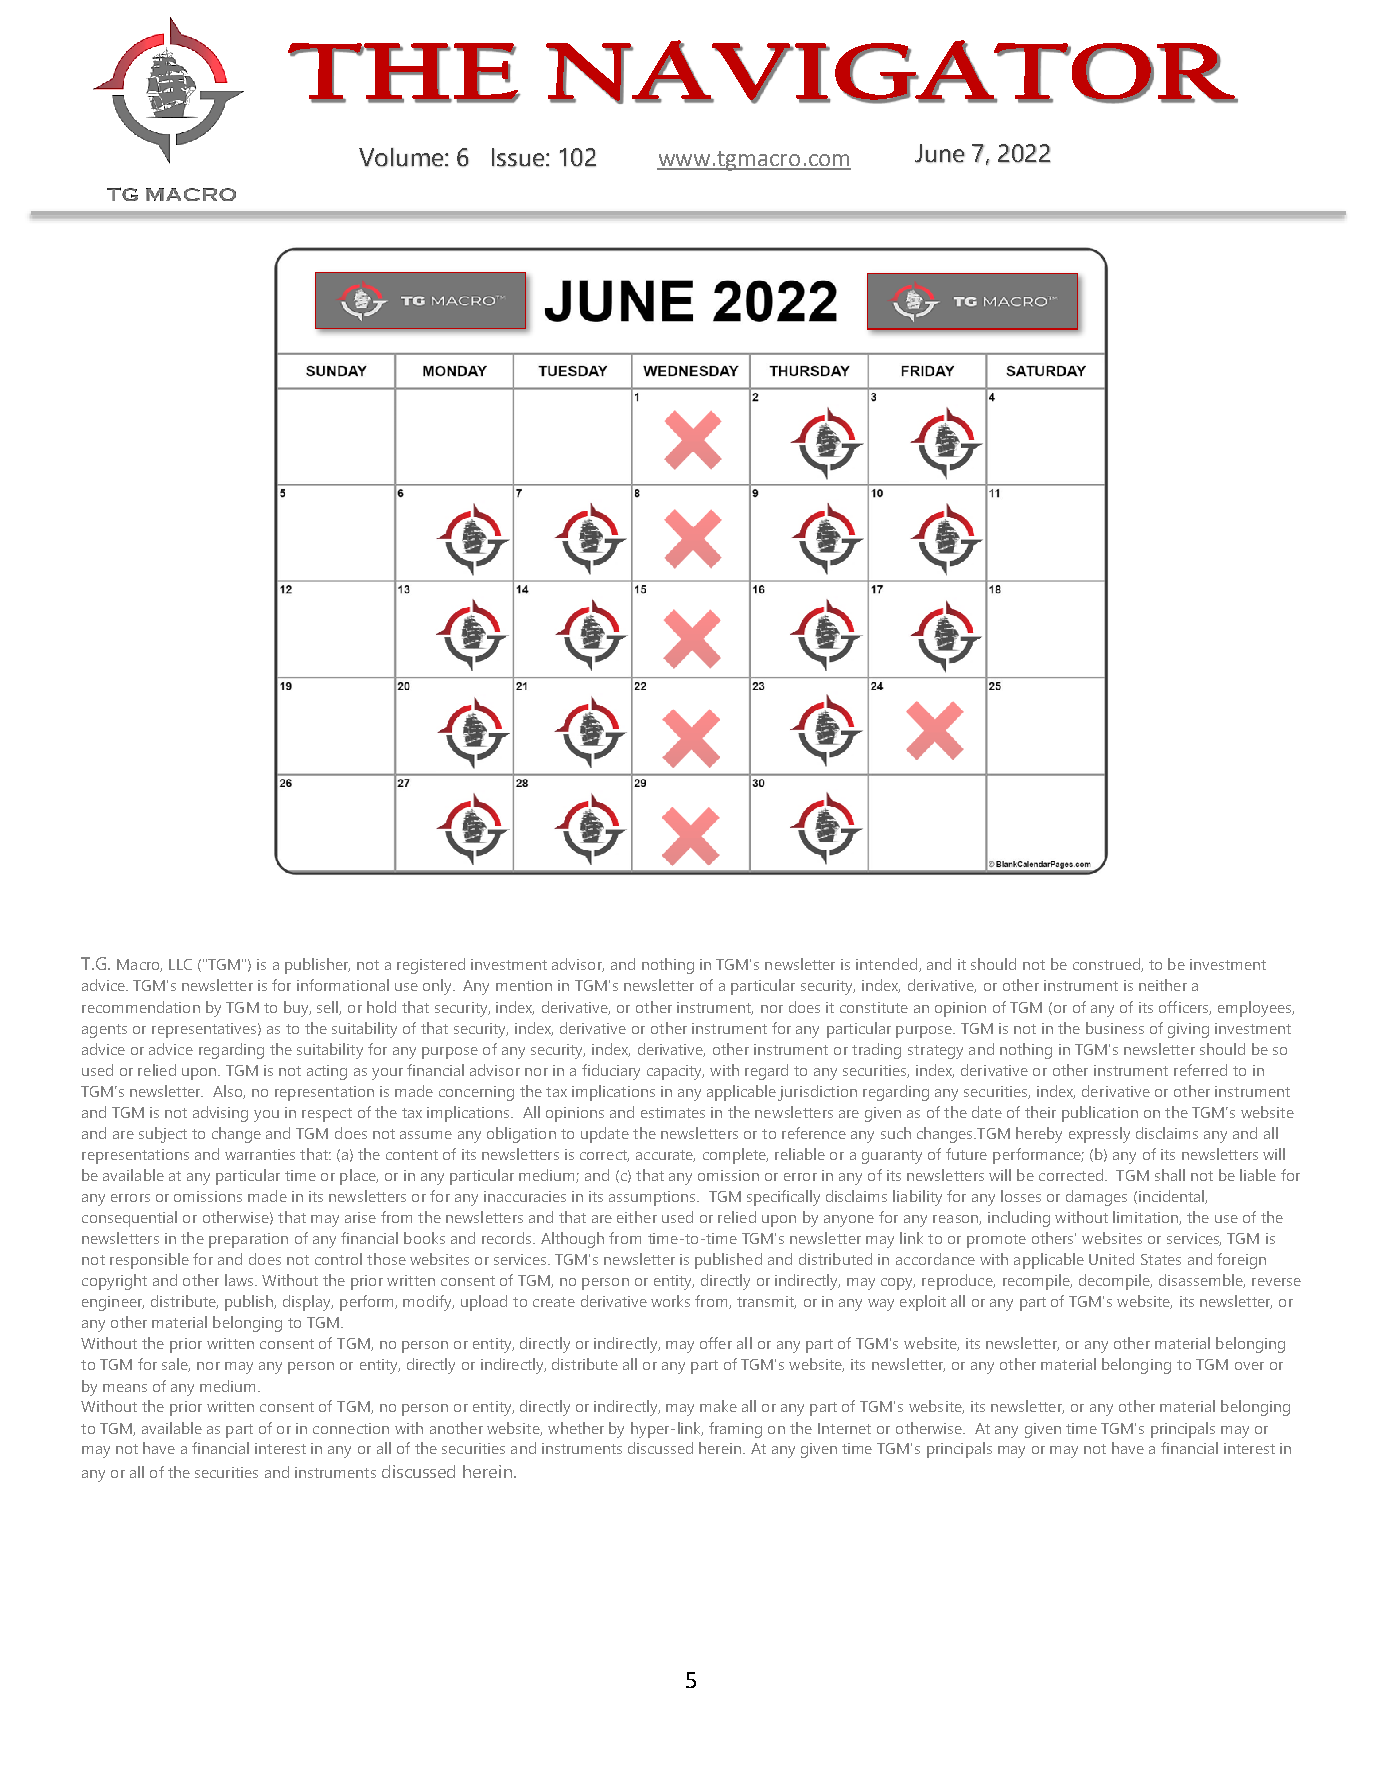  Describe the element at coordinates (176, 1365) in the screenshot. I see `sale` at that location.
